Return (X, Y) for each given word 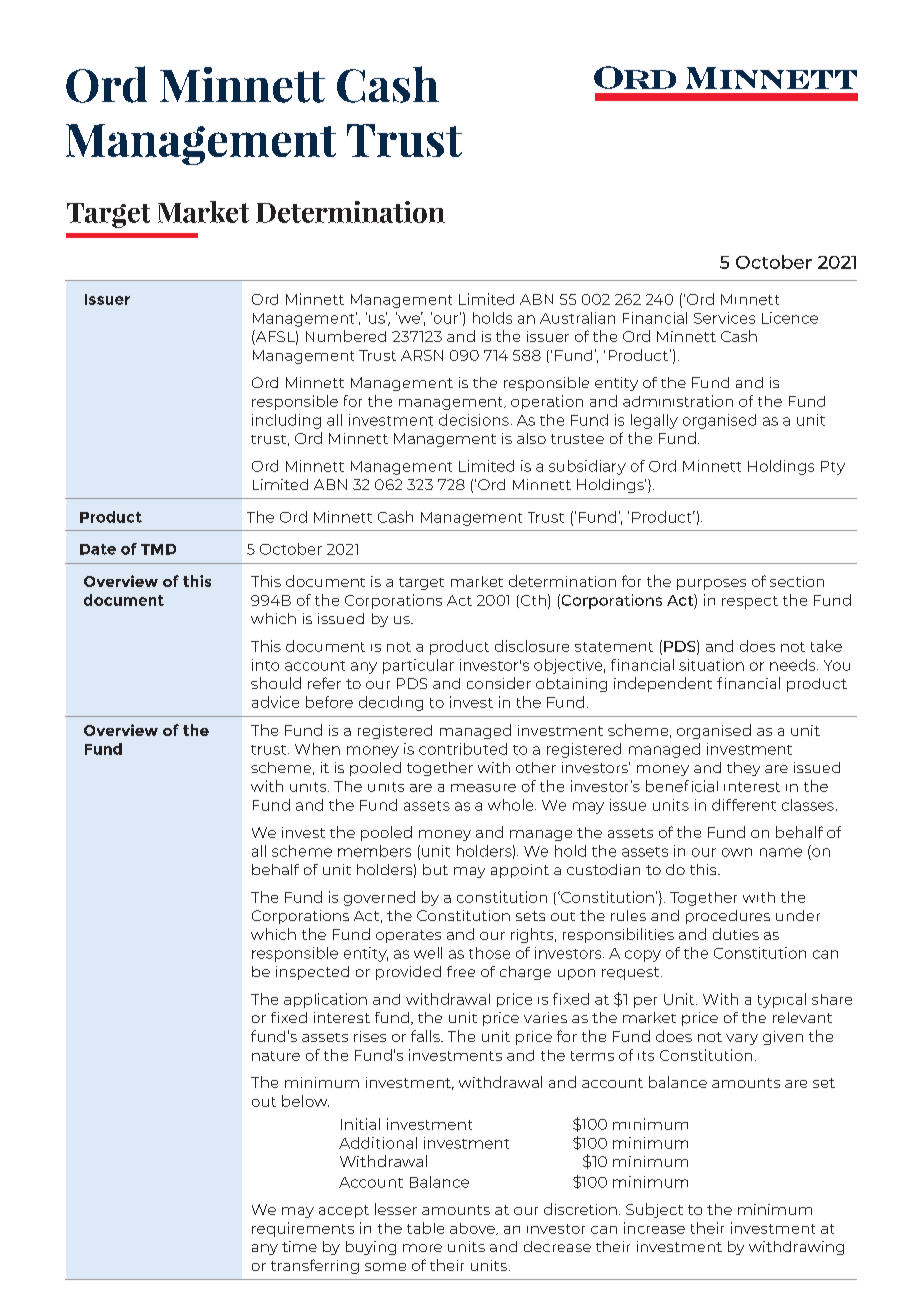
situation (711, 665)
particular (418, 666)
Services (724, 318)
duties (736, 934)
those (489, 953)
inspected (312, 973)
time (299, 1246)
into (265, 665)
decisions (474, 420)
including (286, 421)
